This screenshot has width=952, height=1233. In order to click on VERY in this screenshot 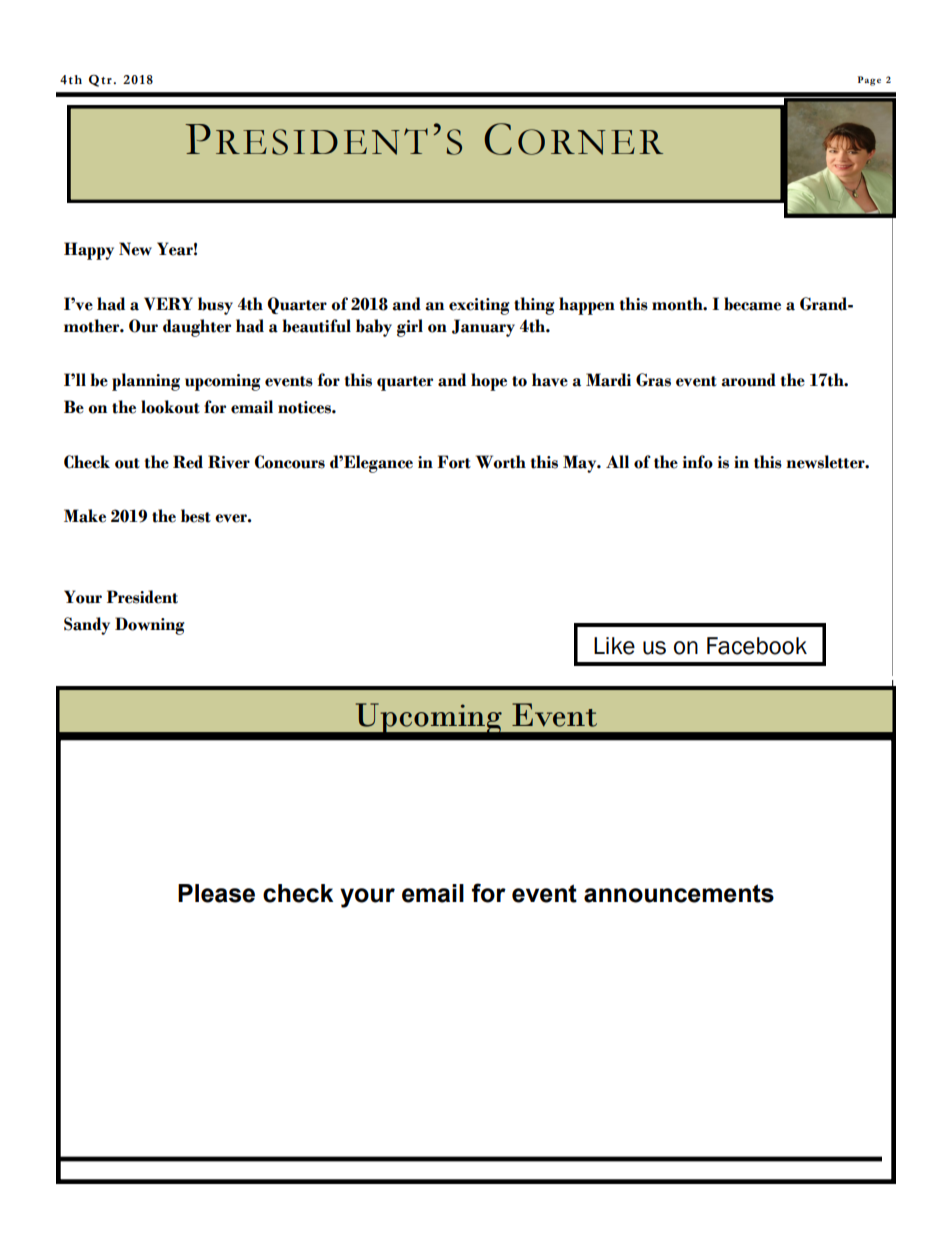, I will do `click(168, 303)`.
